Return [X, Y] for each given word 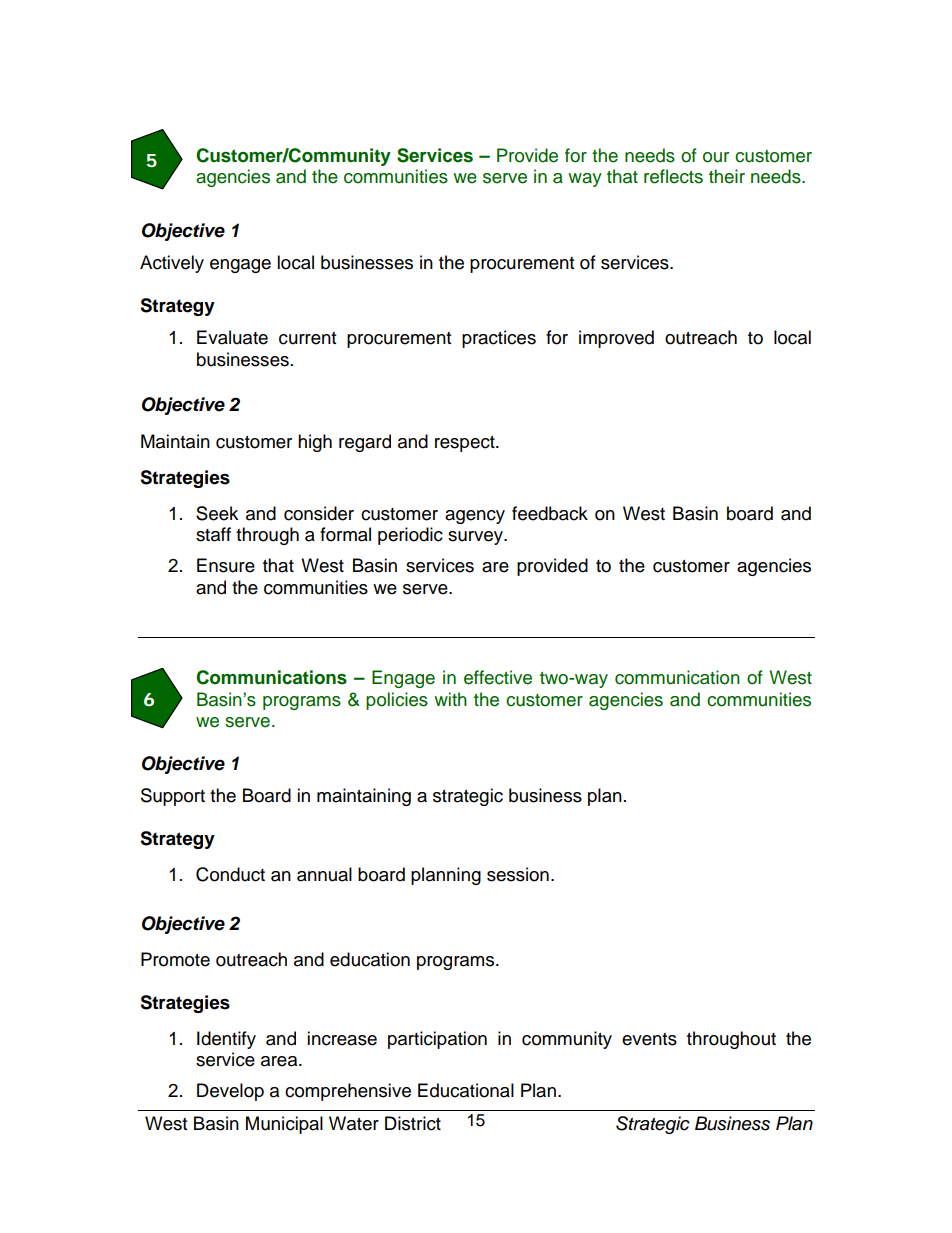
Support [173, 797]
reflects [673, 176]
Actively [172, 264]
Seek [217, 513]
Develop [230, 1092]
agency [475, 517]
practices [499, 339]
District [413, 1123]
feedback [550, 513]
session [518, 874]
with [450, 699]
